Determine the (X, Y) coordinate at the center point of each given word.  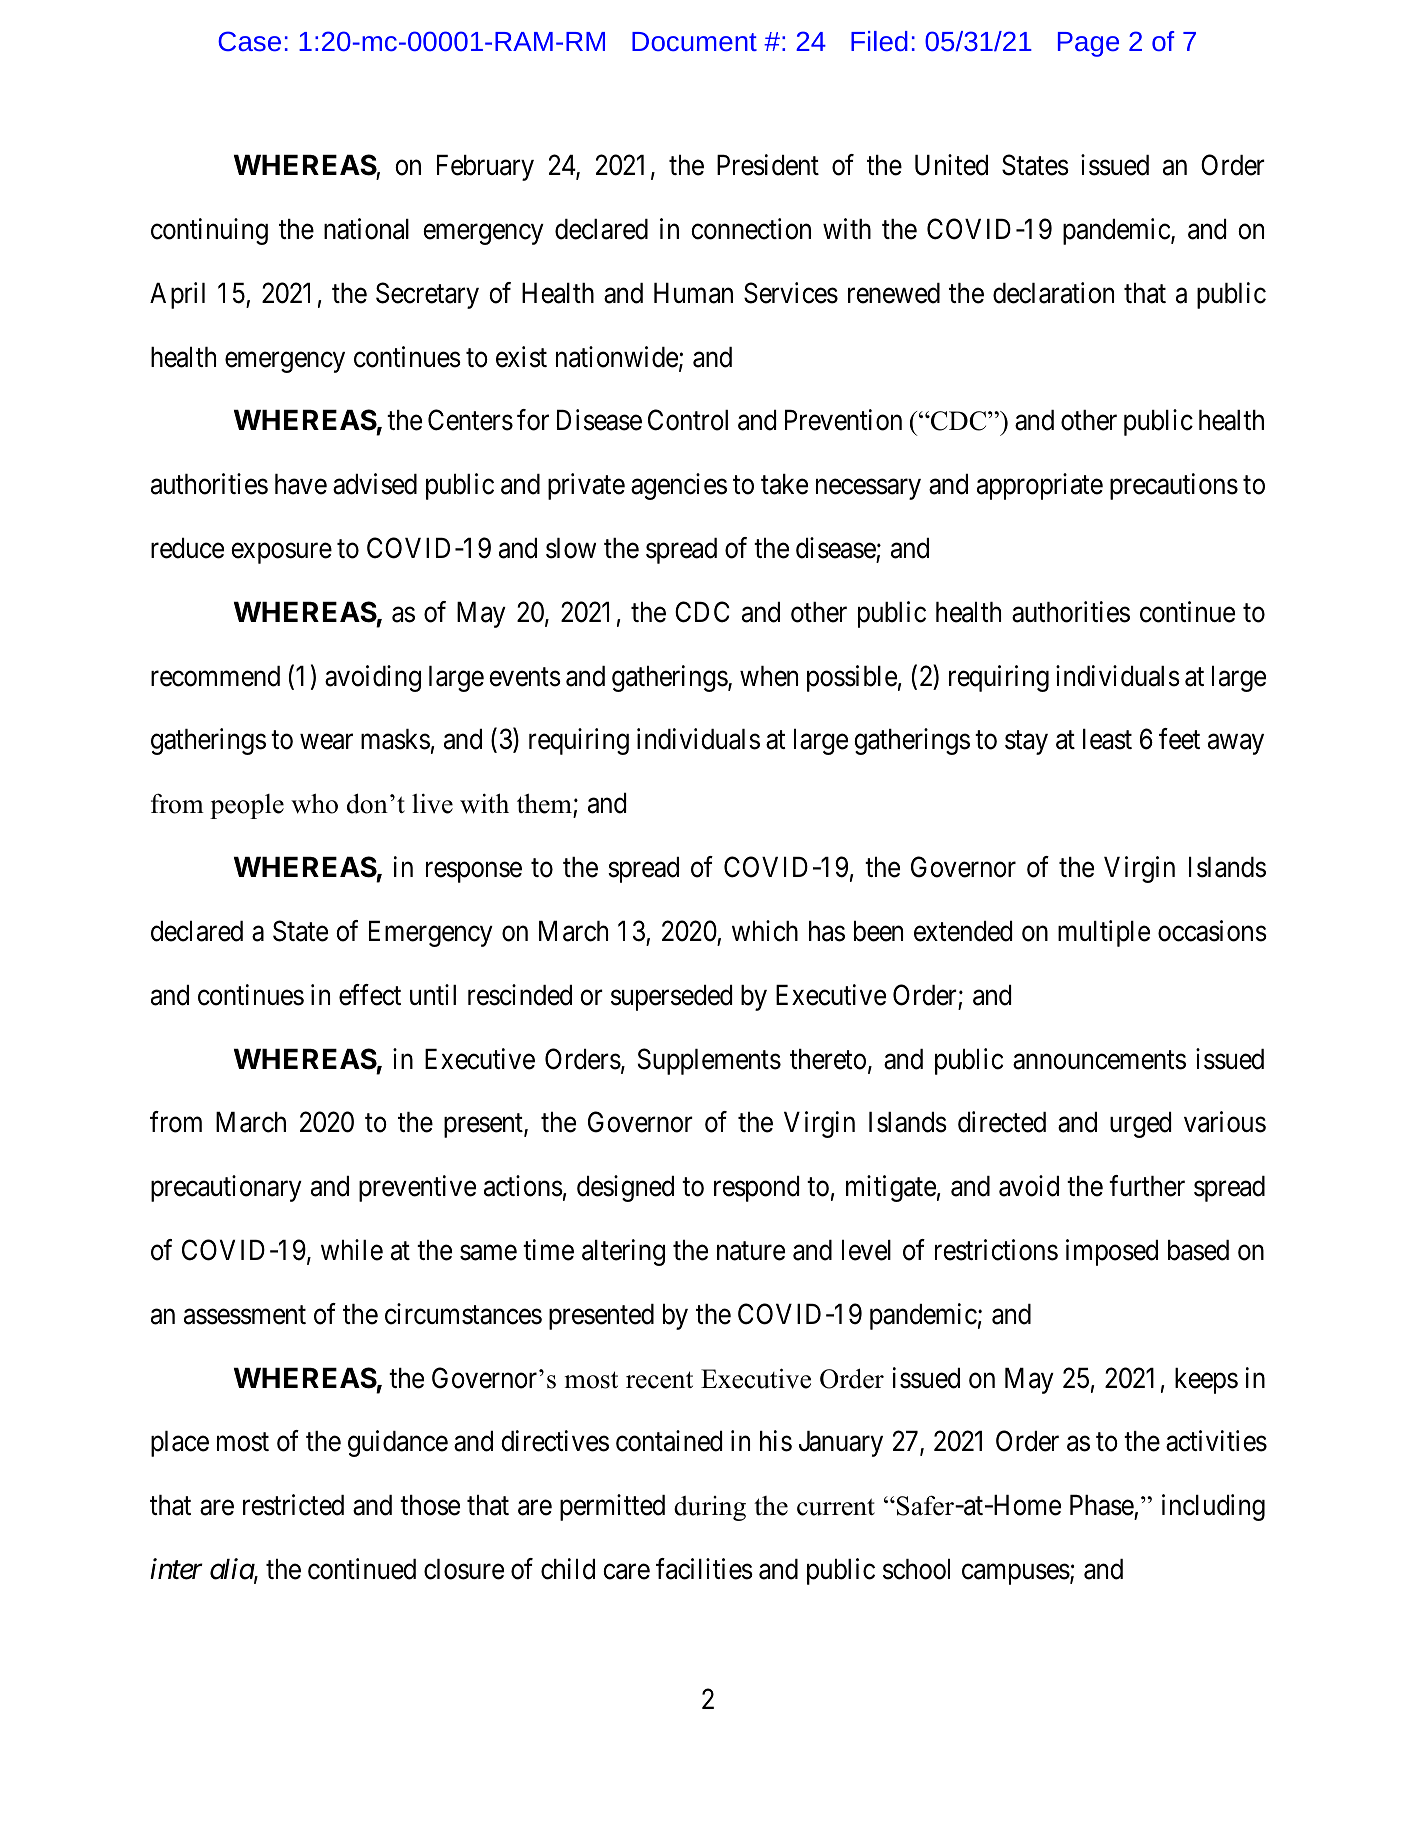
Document (694, 41)
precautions (1174, 486)
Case (249, 41)
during (710, 1508)
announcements (1099, 1060)
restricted (293, 1505)
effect (370, 995)
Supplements (709, 1061)
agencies (679, 486)
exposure (281, 553)
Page (1088, 44)
